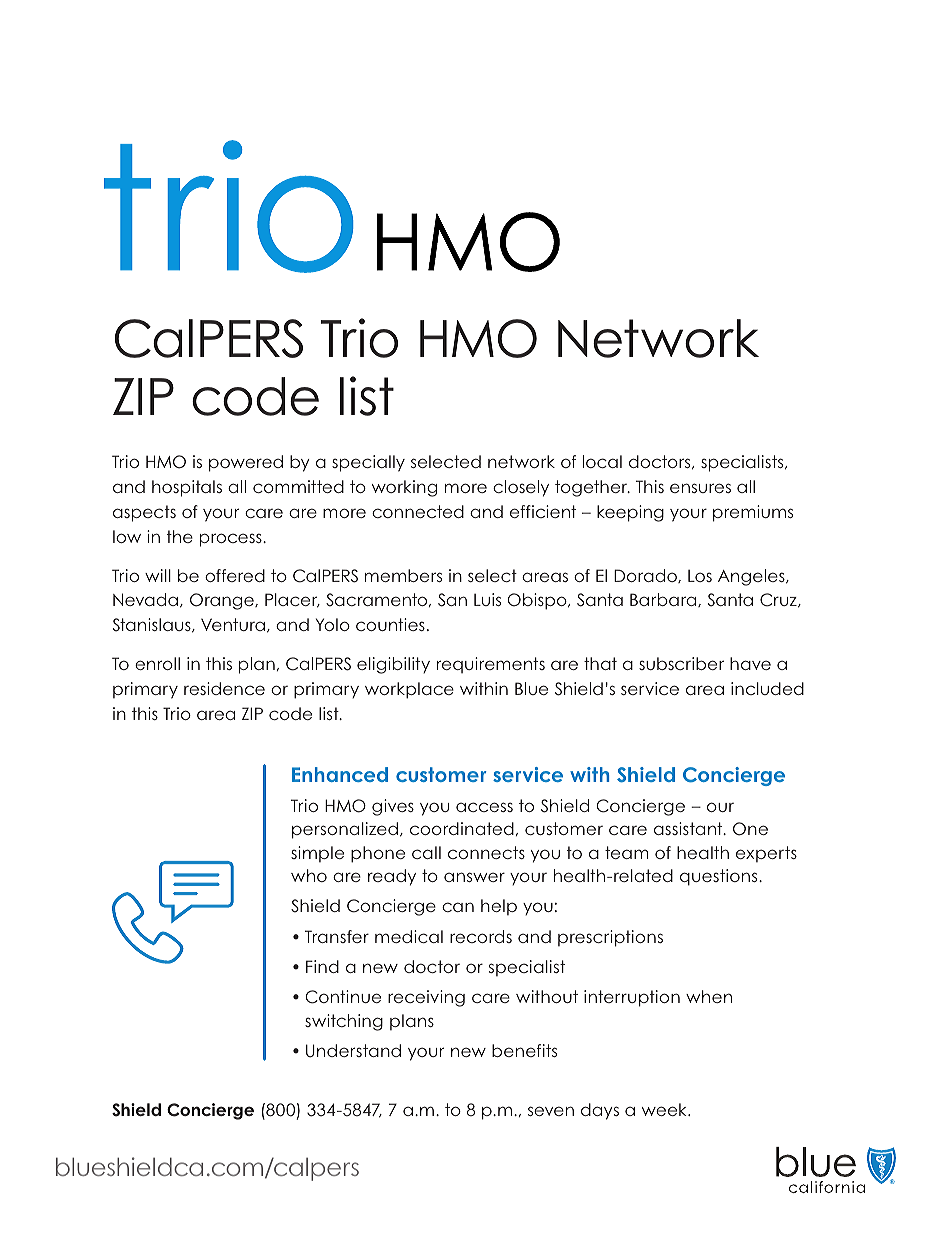 This screenshot has height=1233, width=952. What do you see at coordinates (404, 488) in the screenshot?
I see `working` at bounding box center [404, 488].
